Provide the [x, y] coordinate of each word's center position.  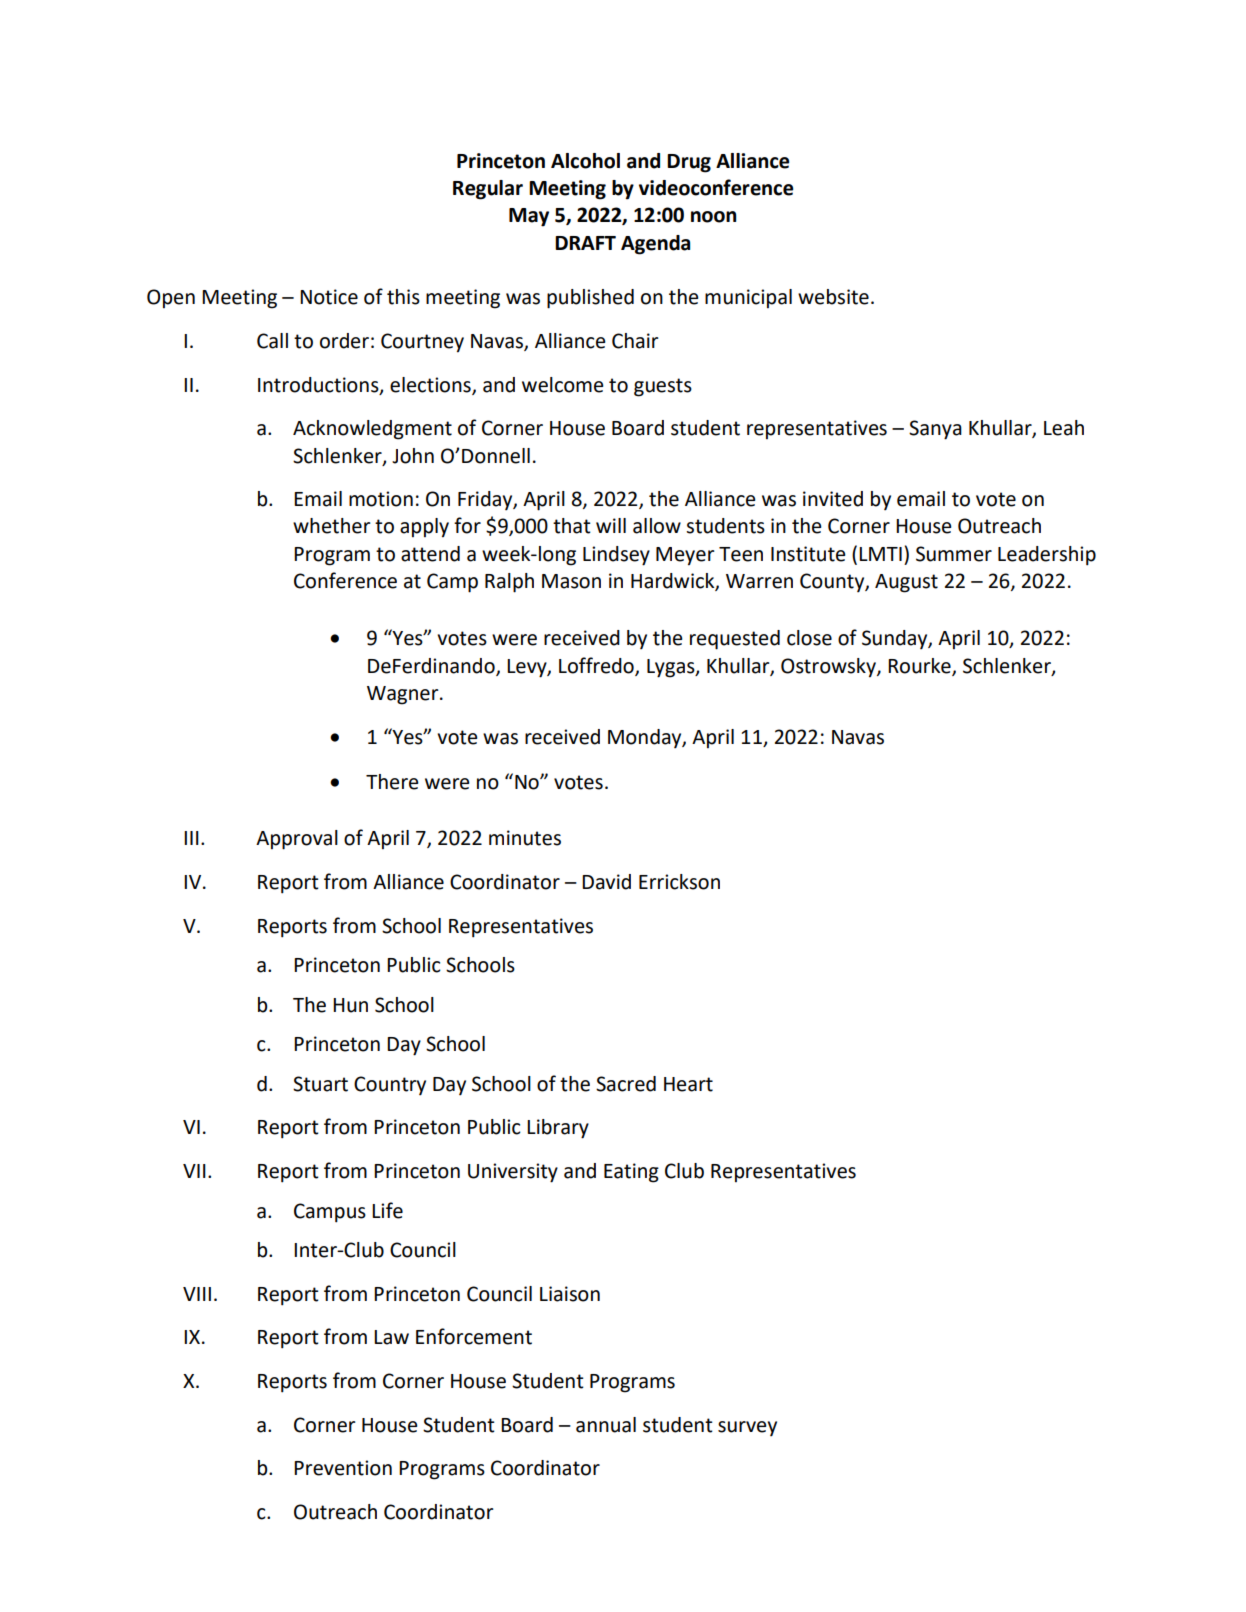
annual [606, 1425]
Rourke [920, 666]
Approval [297, 840]
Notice [329, 297]
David [606, 882]
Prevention [343, 1468]
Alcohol [585, 161]
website [833, 297]
